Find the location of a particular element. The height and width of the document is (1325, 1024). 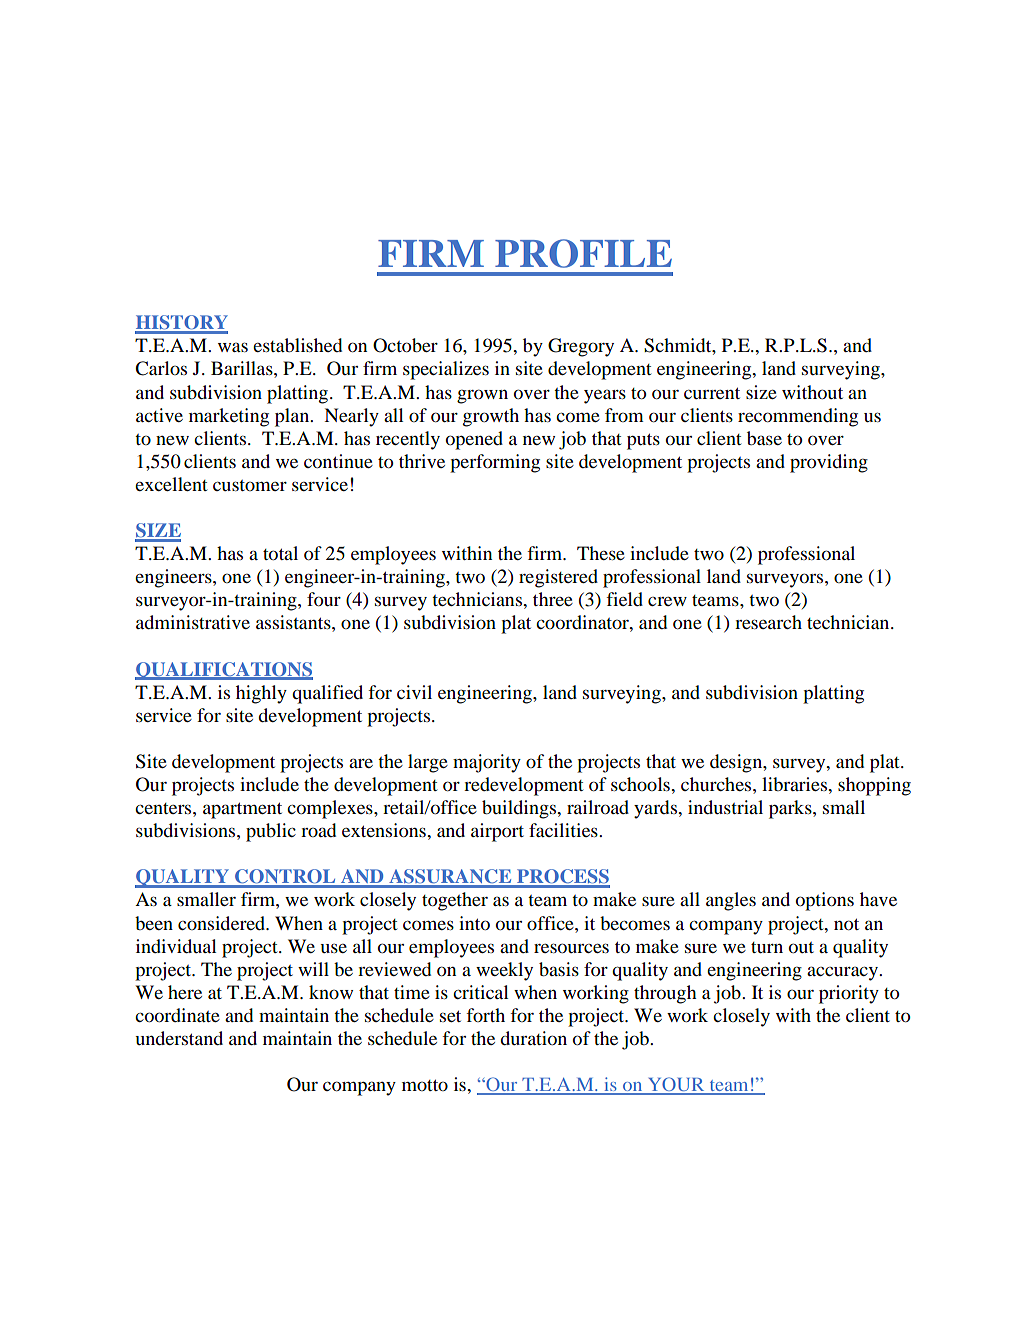

QUALIFICATIONS is located at coordinates (224, 671).
